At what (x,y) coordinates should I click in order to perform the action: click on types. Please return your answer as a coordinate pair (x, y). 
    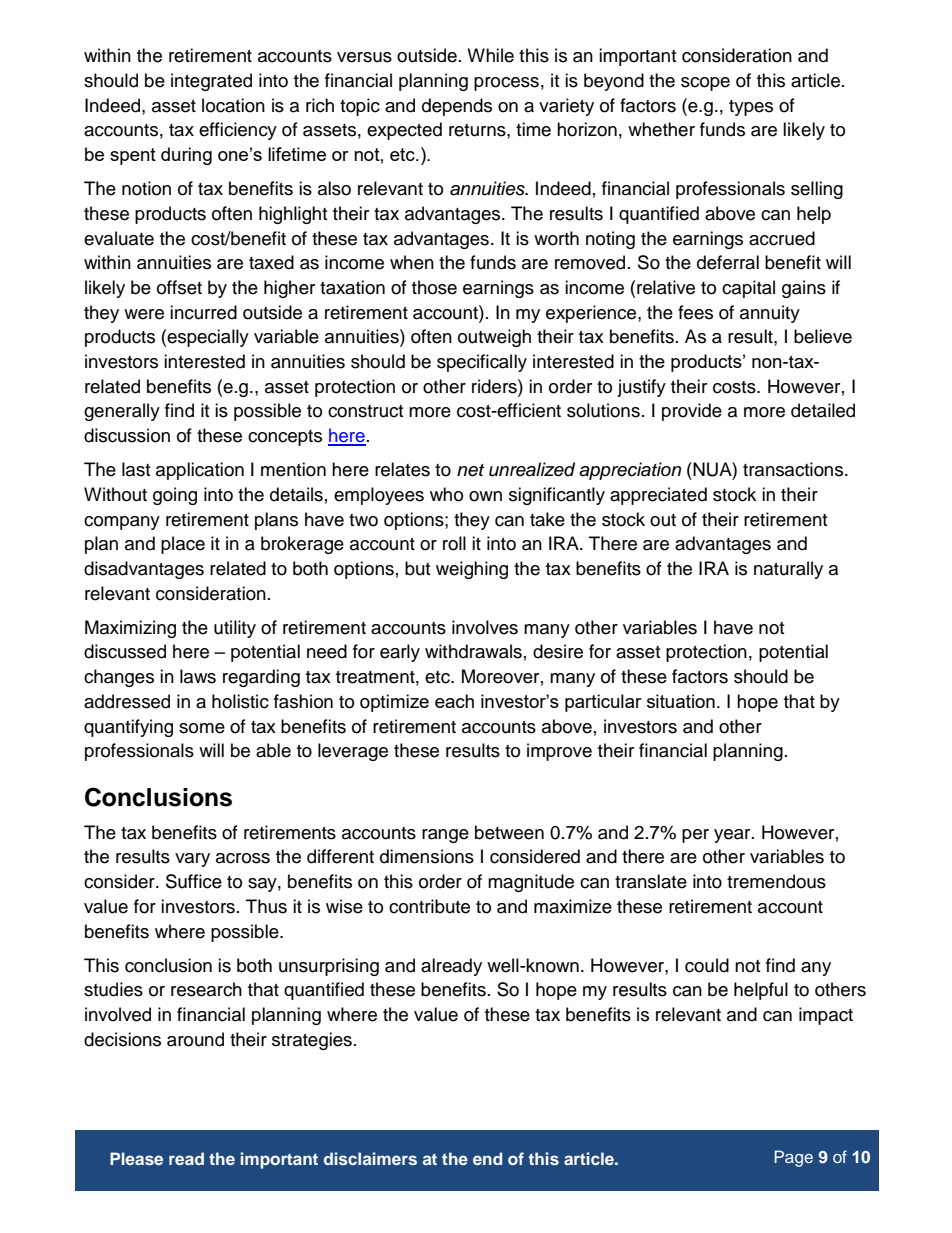
    Looking at the image, I should click on (751, 108).
